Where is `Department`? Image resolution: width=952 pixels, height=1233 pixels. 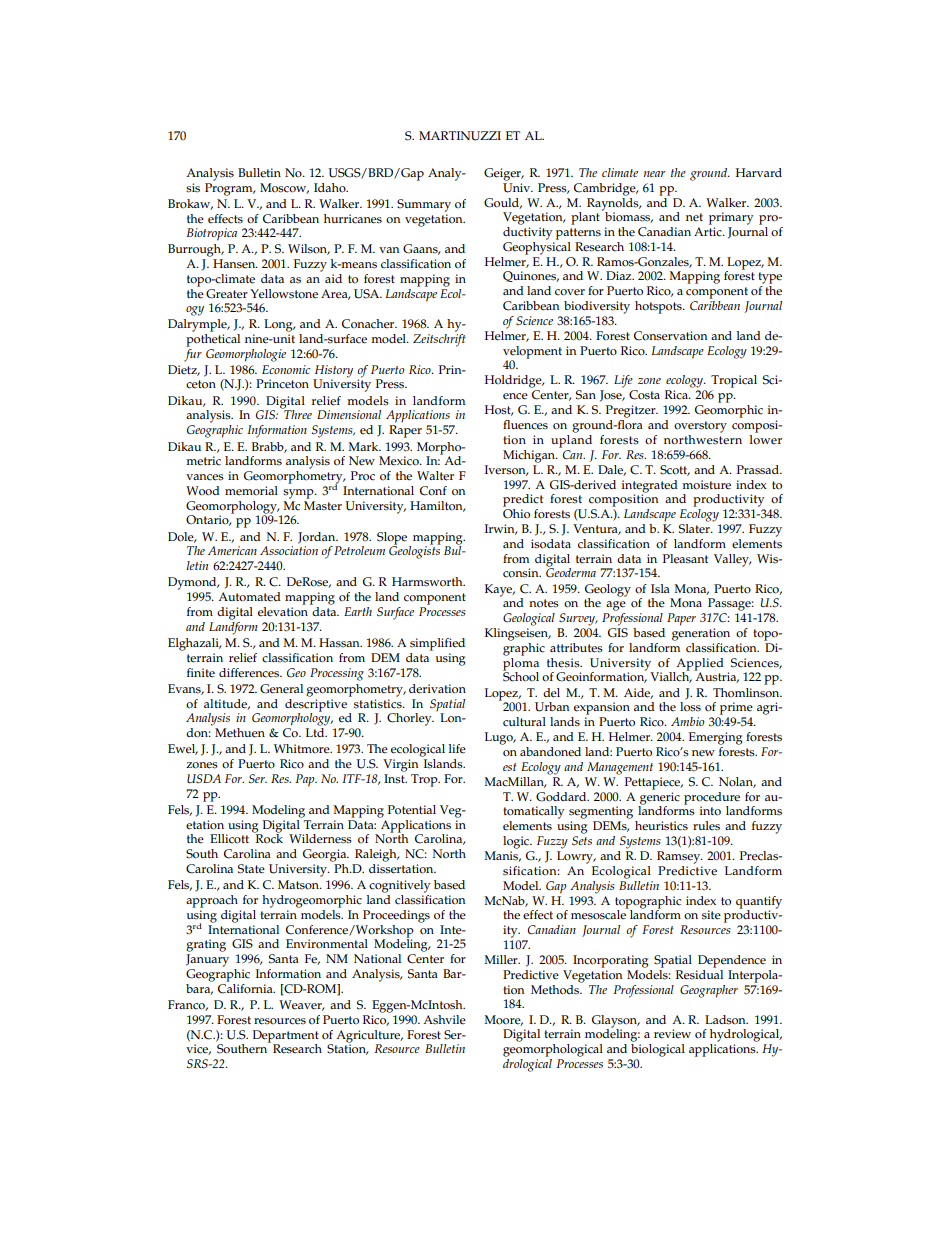 Department is located at coordinates (286, 1036).
